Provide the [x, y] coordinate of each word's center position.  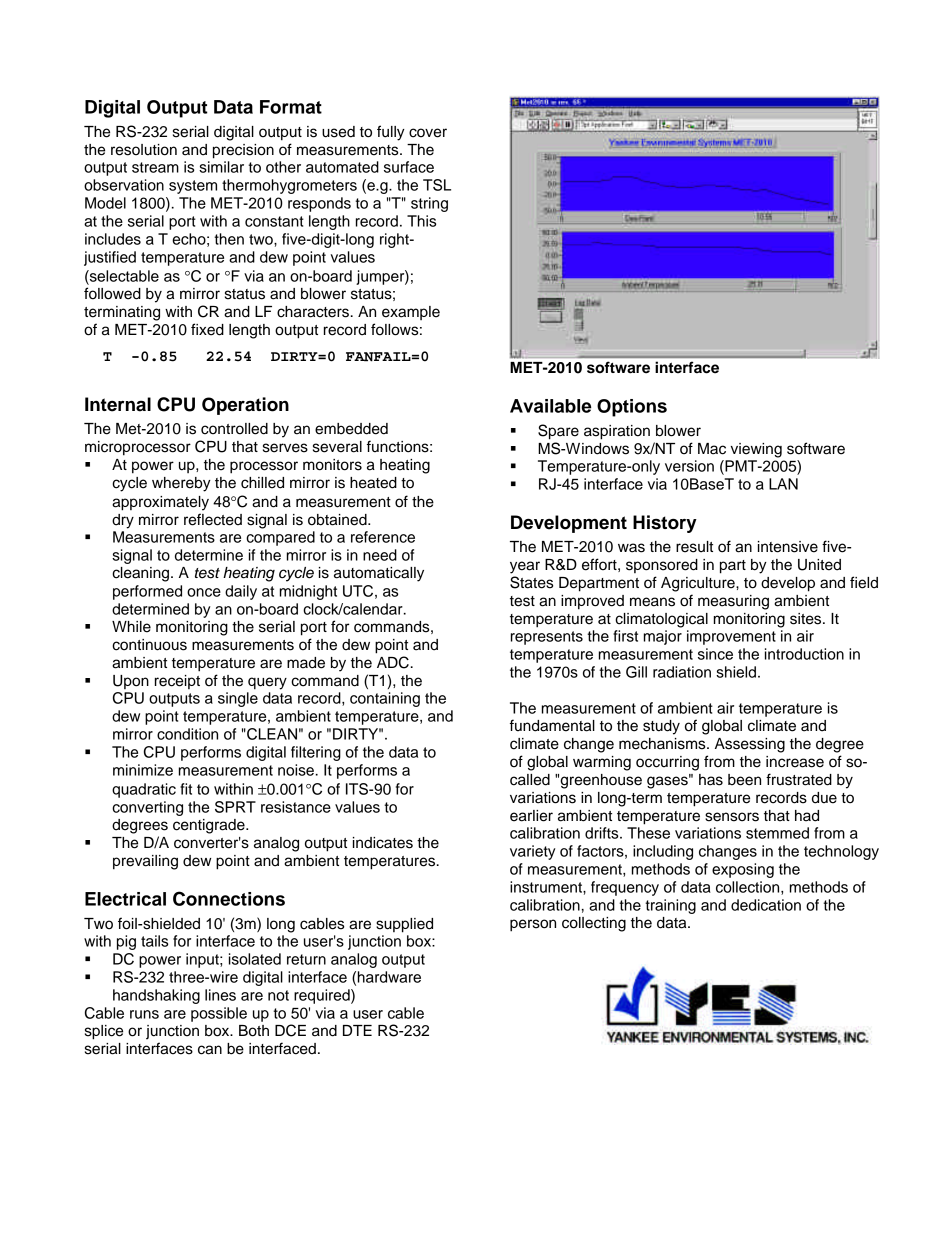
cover [428, 133]
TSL [437, 185]
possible [219, 1014]
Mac [712, 449]
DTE [357, 1030]
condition [187, 734]
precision [243, 151]
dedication [766, 905]
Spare [558, 432]
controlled [234, 429]
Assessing [750, 745]
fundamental [552, 725]
